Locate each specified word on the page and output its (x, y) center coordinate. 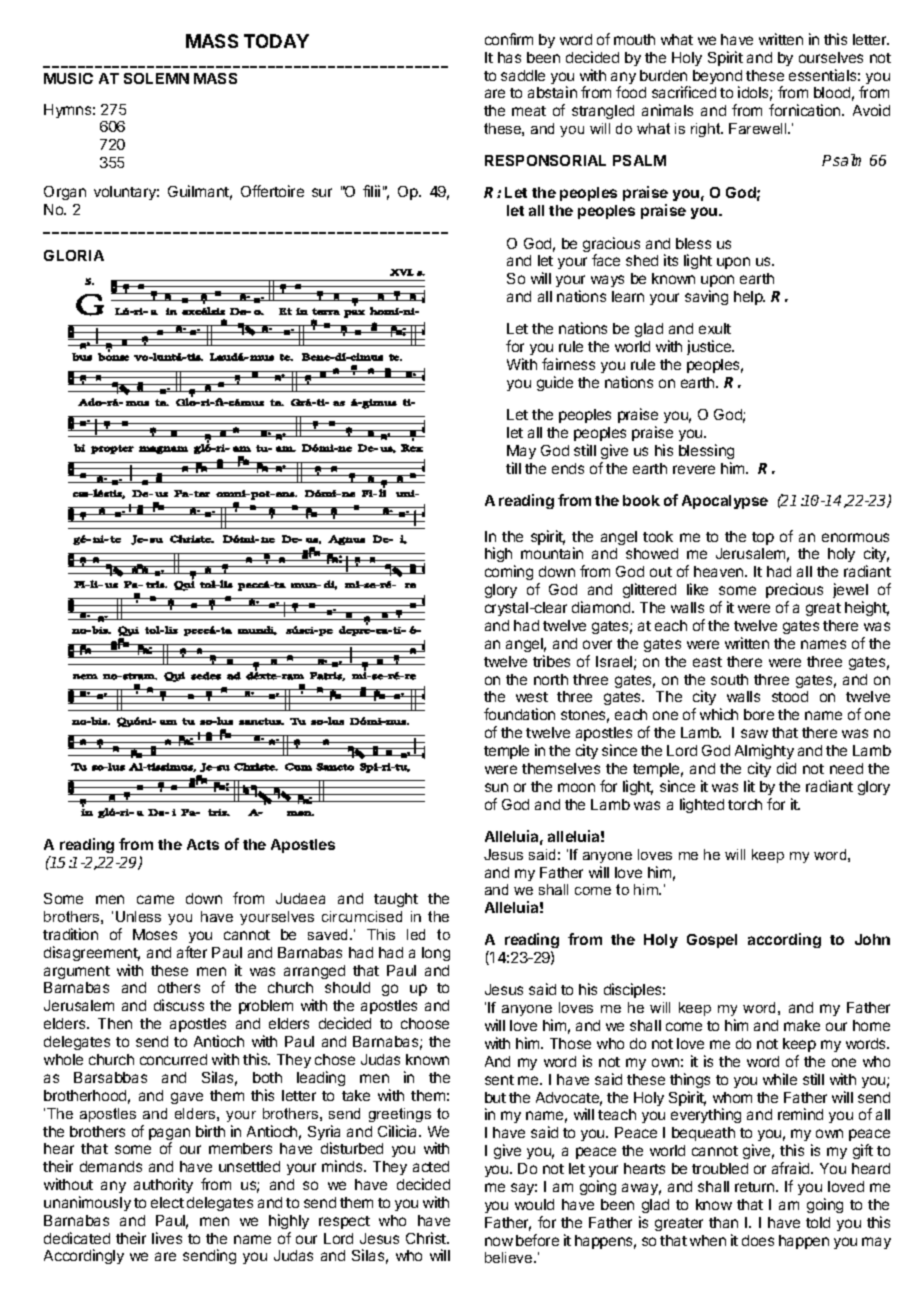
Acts (203, 844)
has (509, 57)
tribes (551, 661)
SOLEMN (156, 78)
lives (167, 1238)
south (729, 679)
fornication (806, 110)
